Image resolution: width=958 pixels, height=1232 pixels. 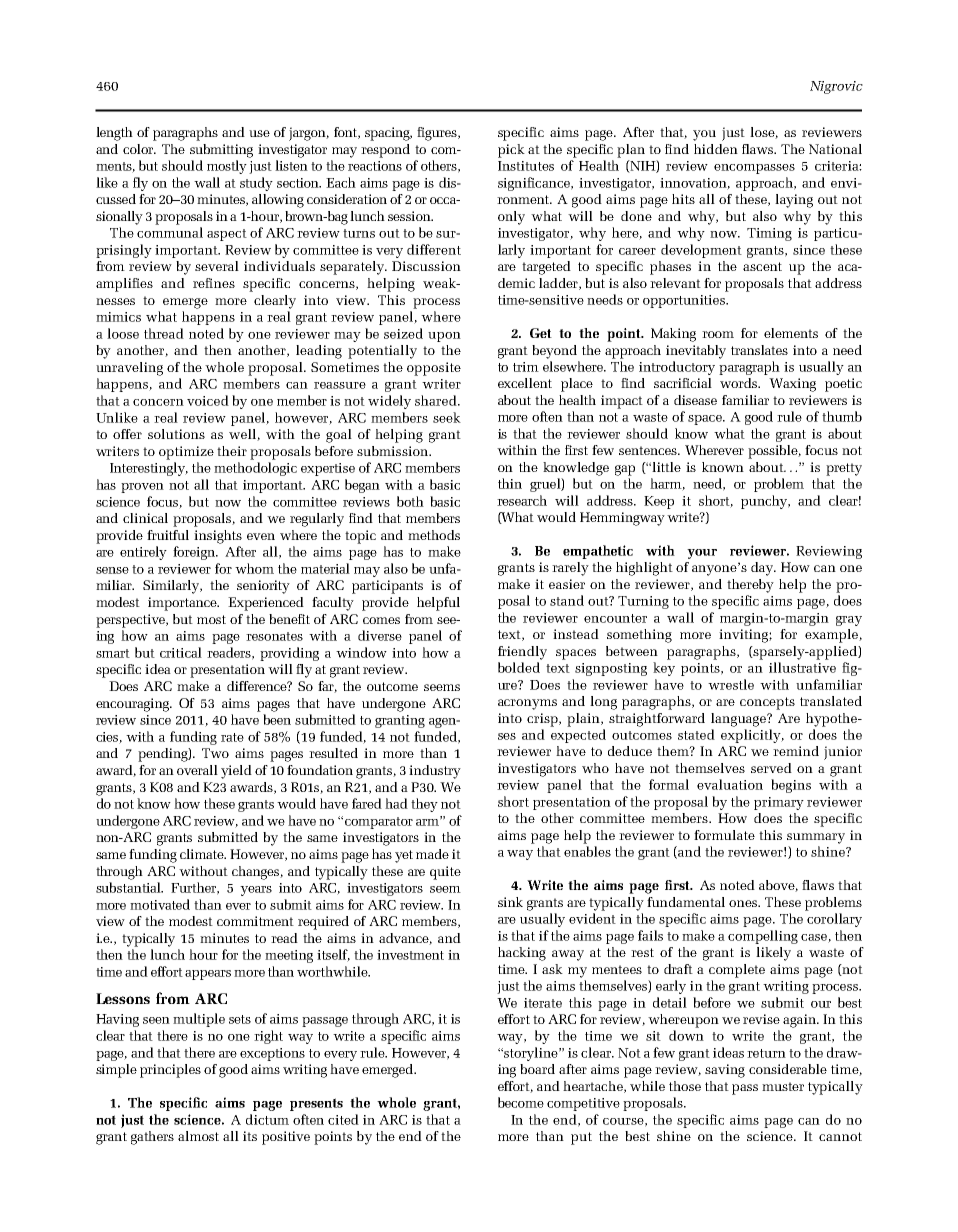 I want to click on overall, so click(x=197, y=770).
